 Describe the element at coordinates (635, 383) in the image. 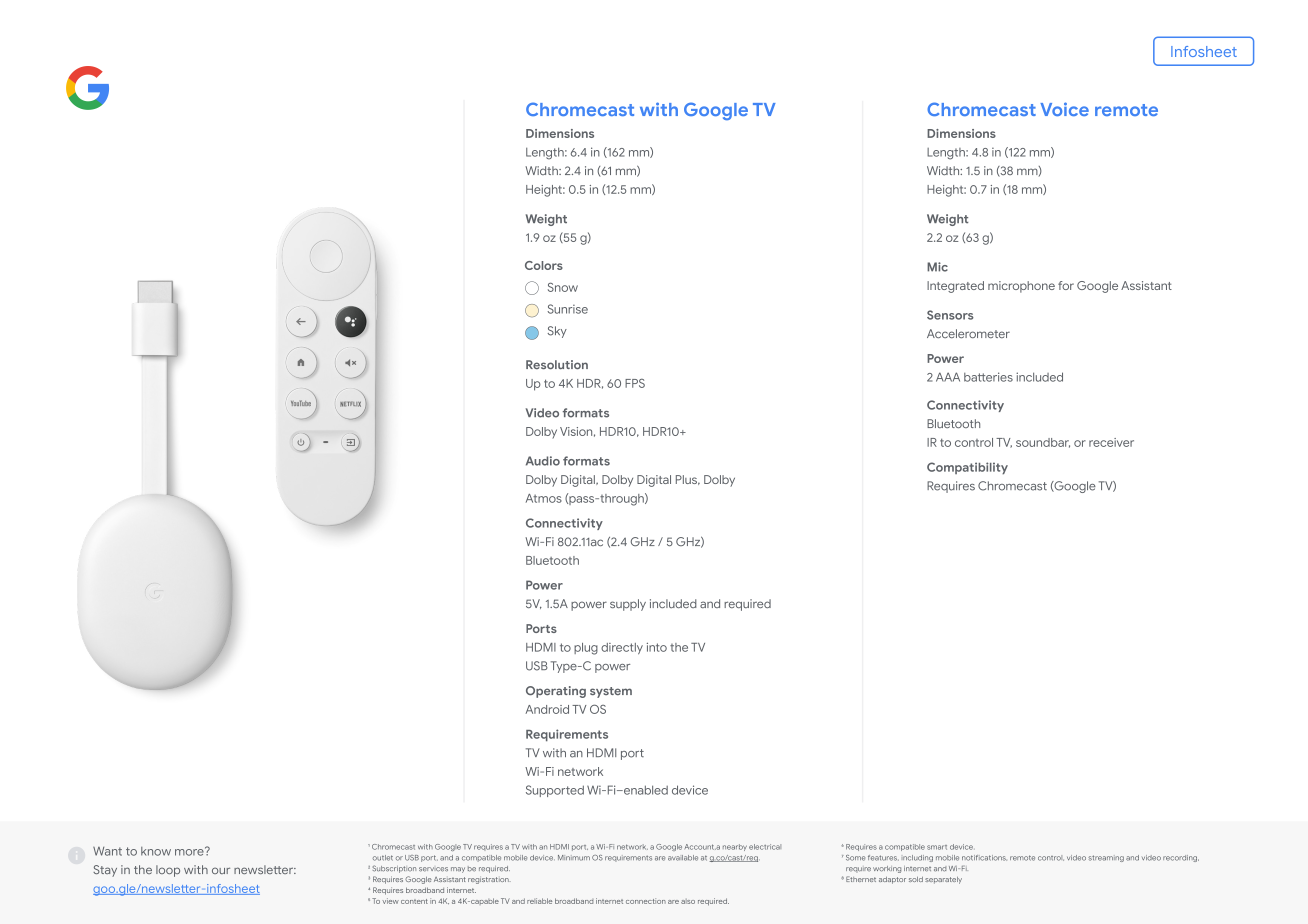

I see `FPS` at that location.
